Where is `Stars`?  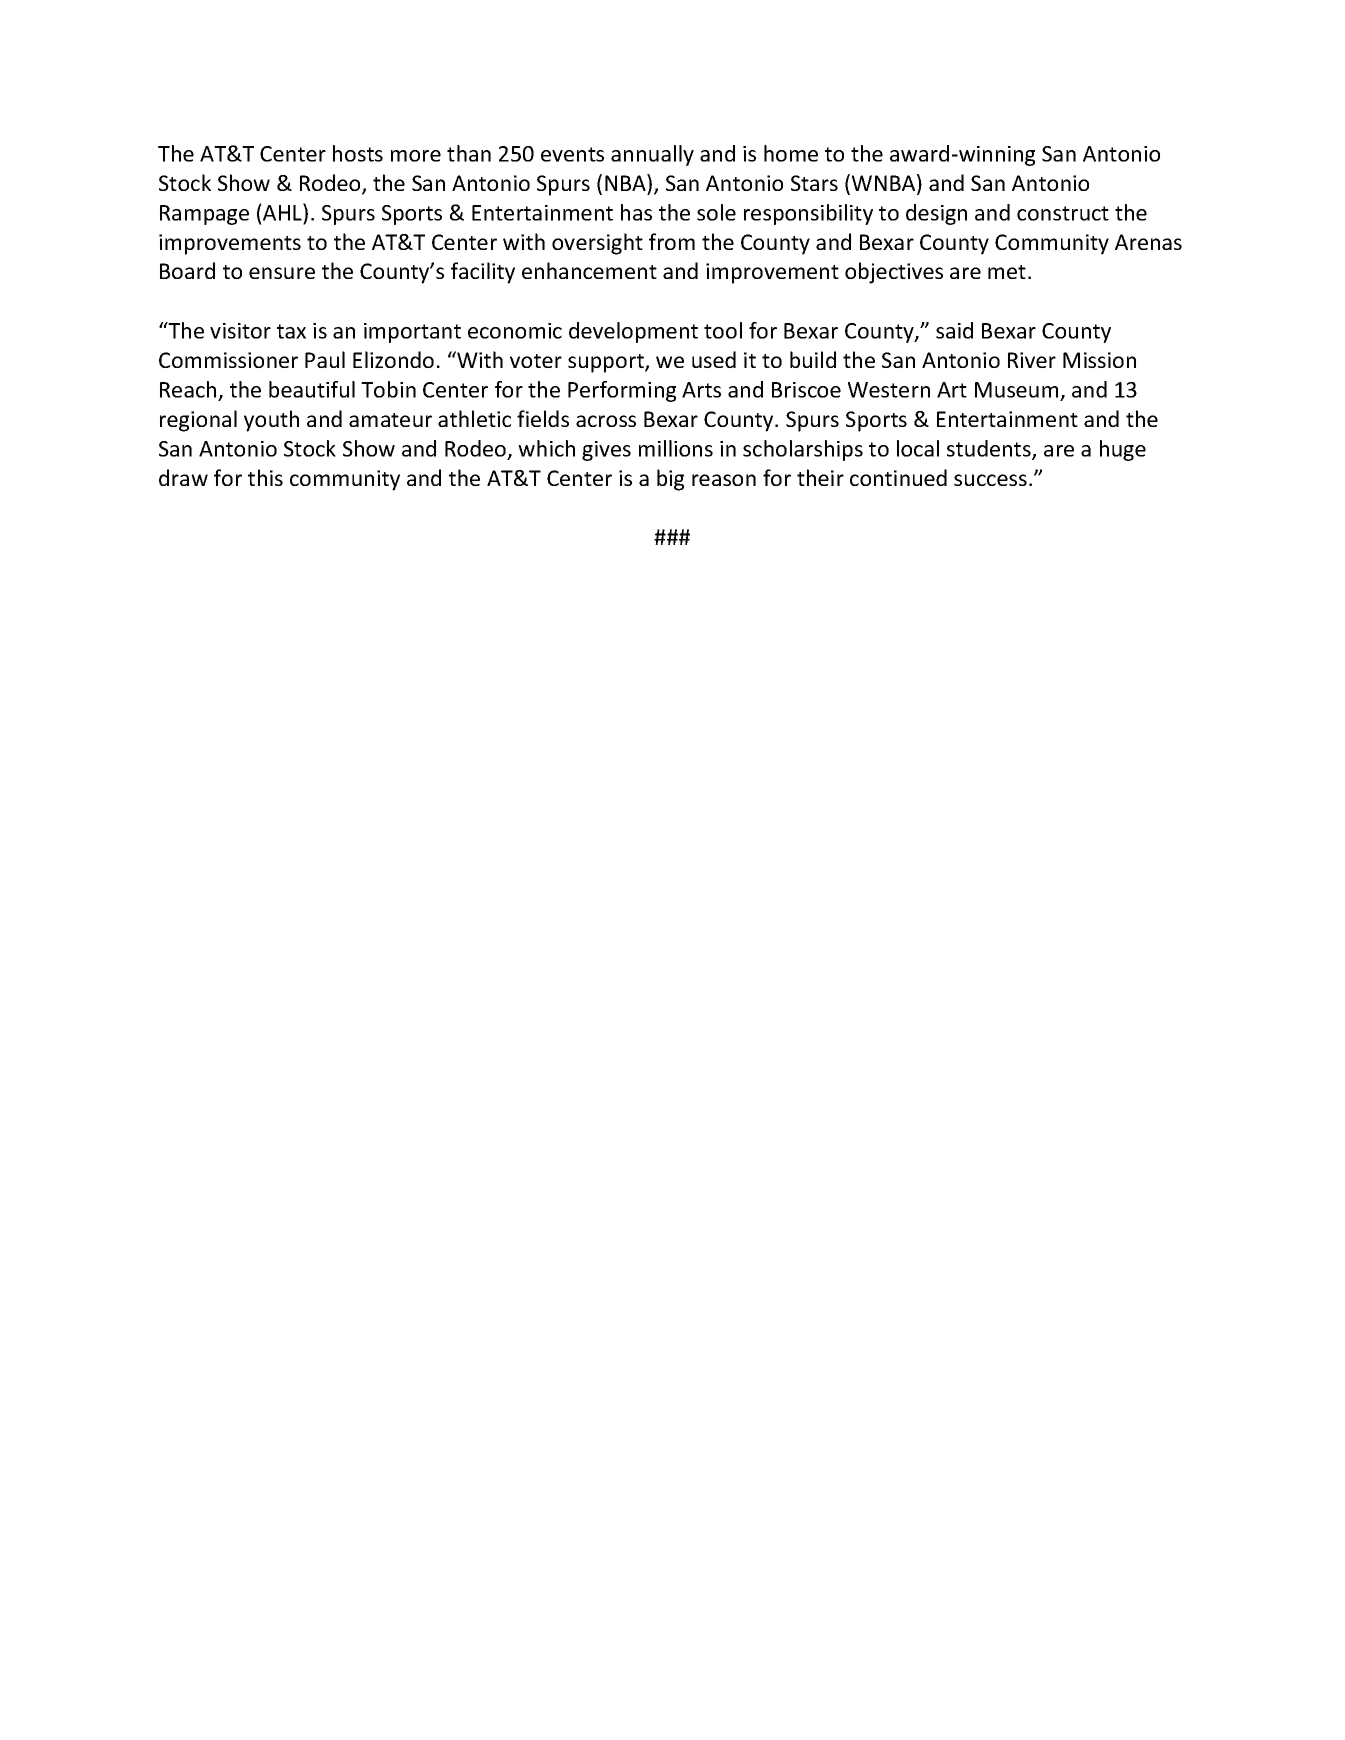
Stars is located at coordinates (814, 183).
